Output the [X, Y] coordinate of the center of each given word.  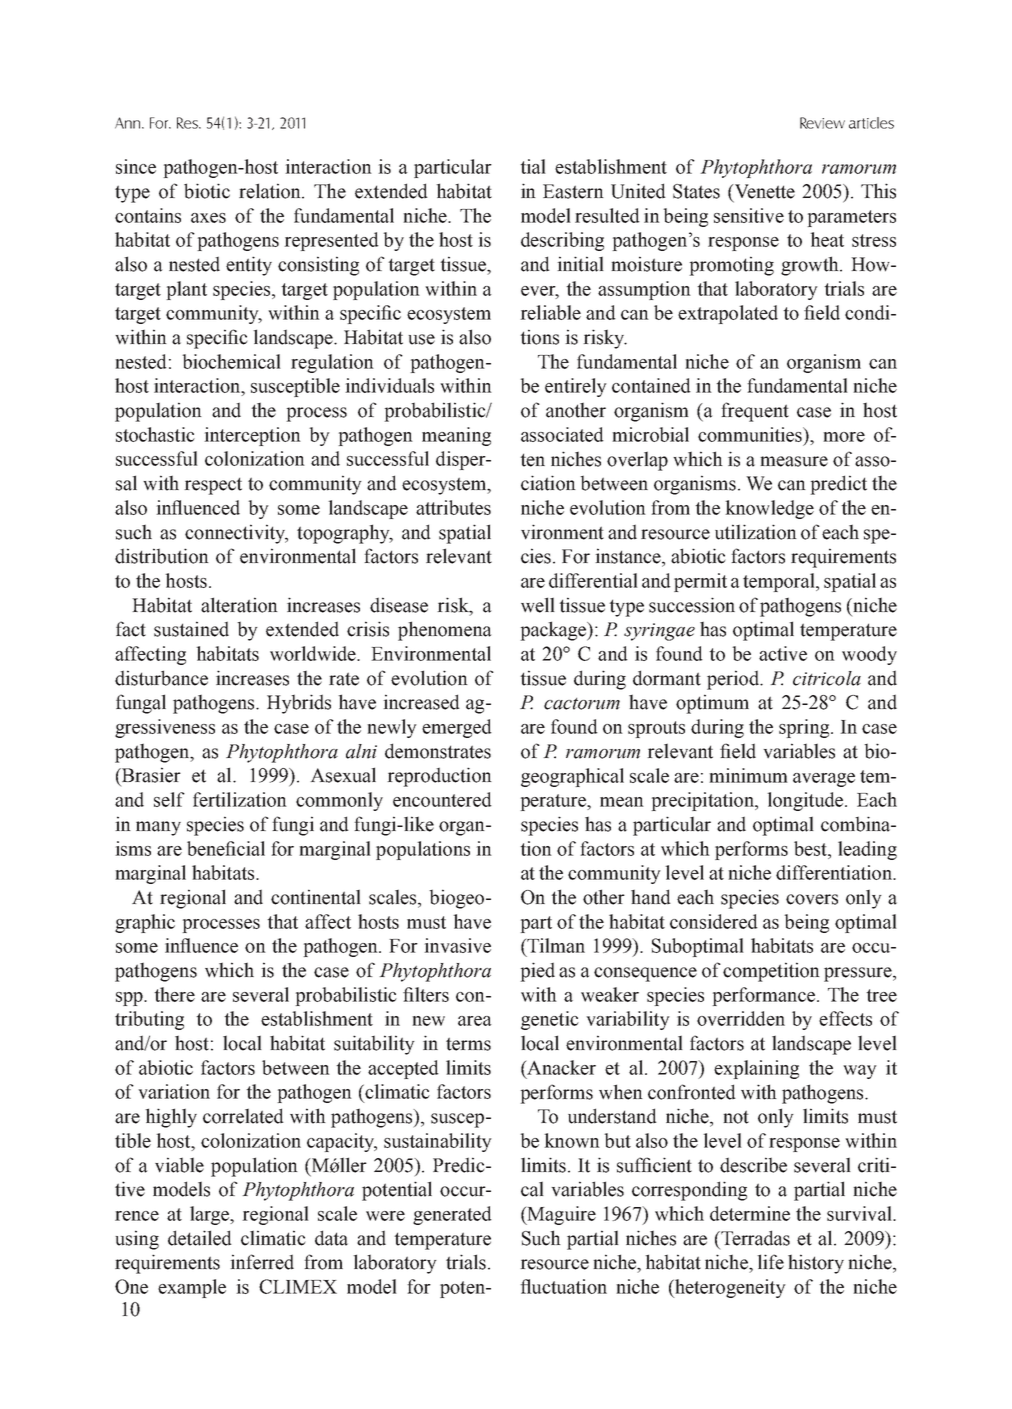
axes [208, 218]
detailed [200, 1238]
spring [805, 728]
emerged [457, 728]
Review [822, 123]
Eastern [573, 191]
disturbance [161, 678]
